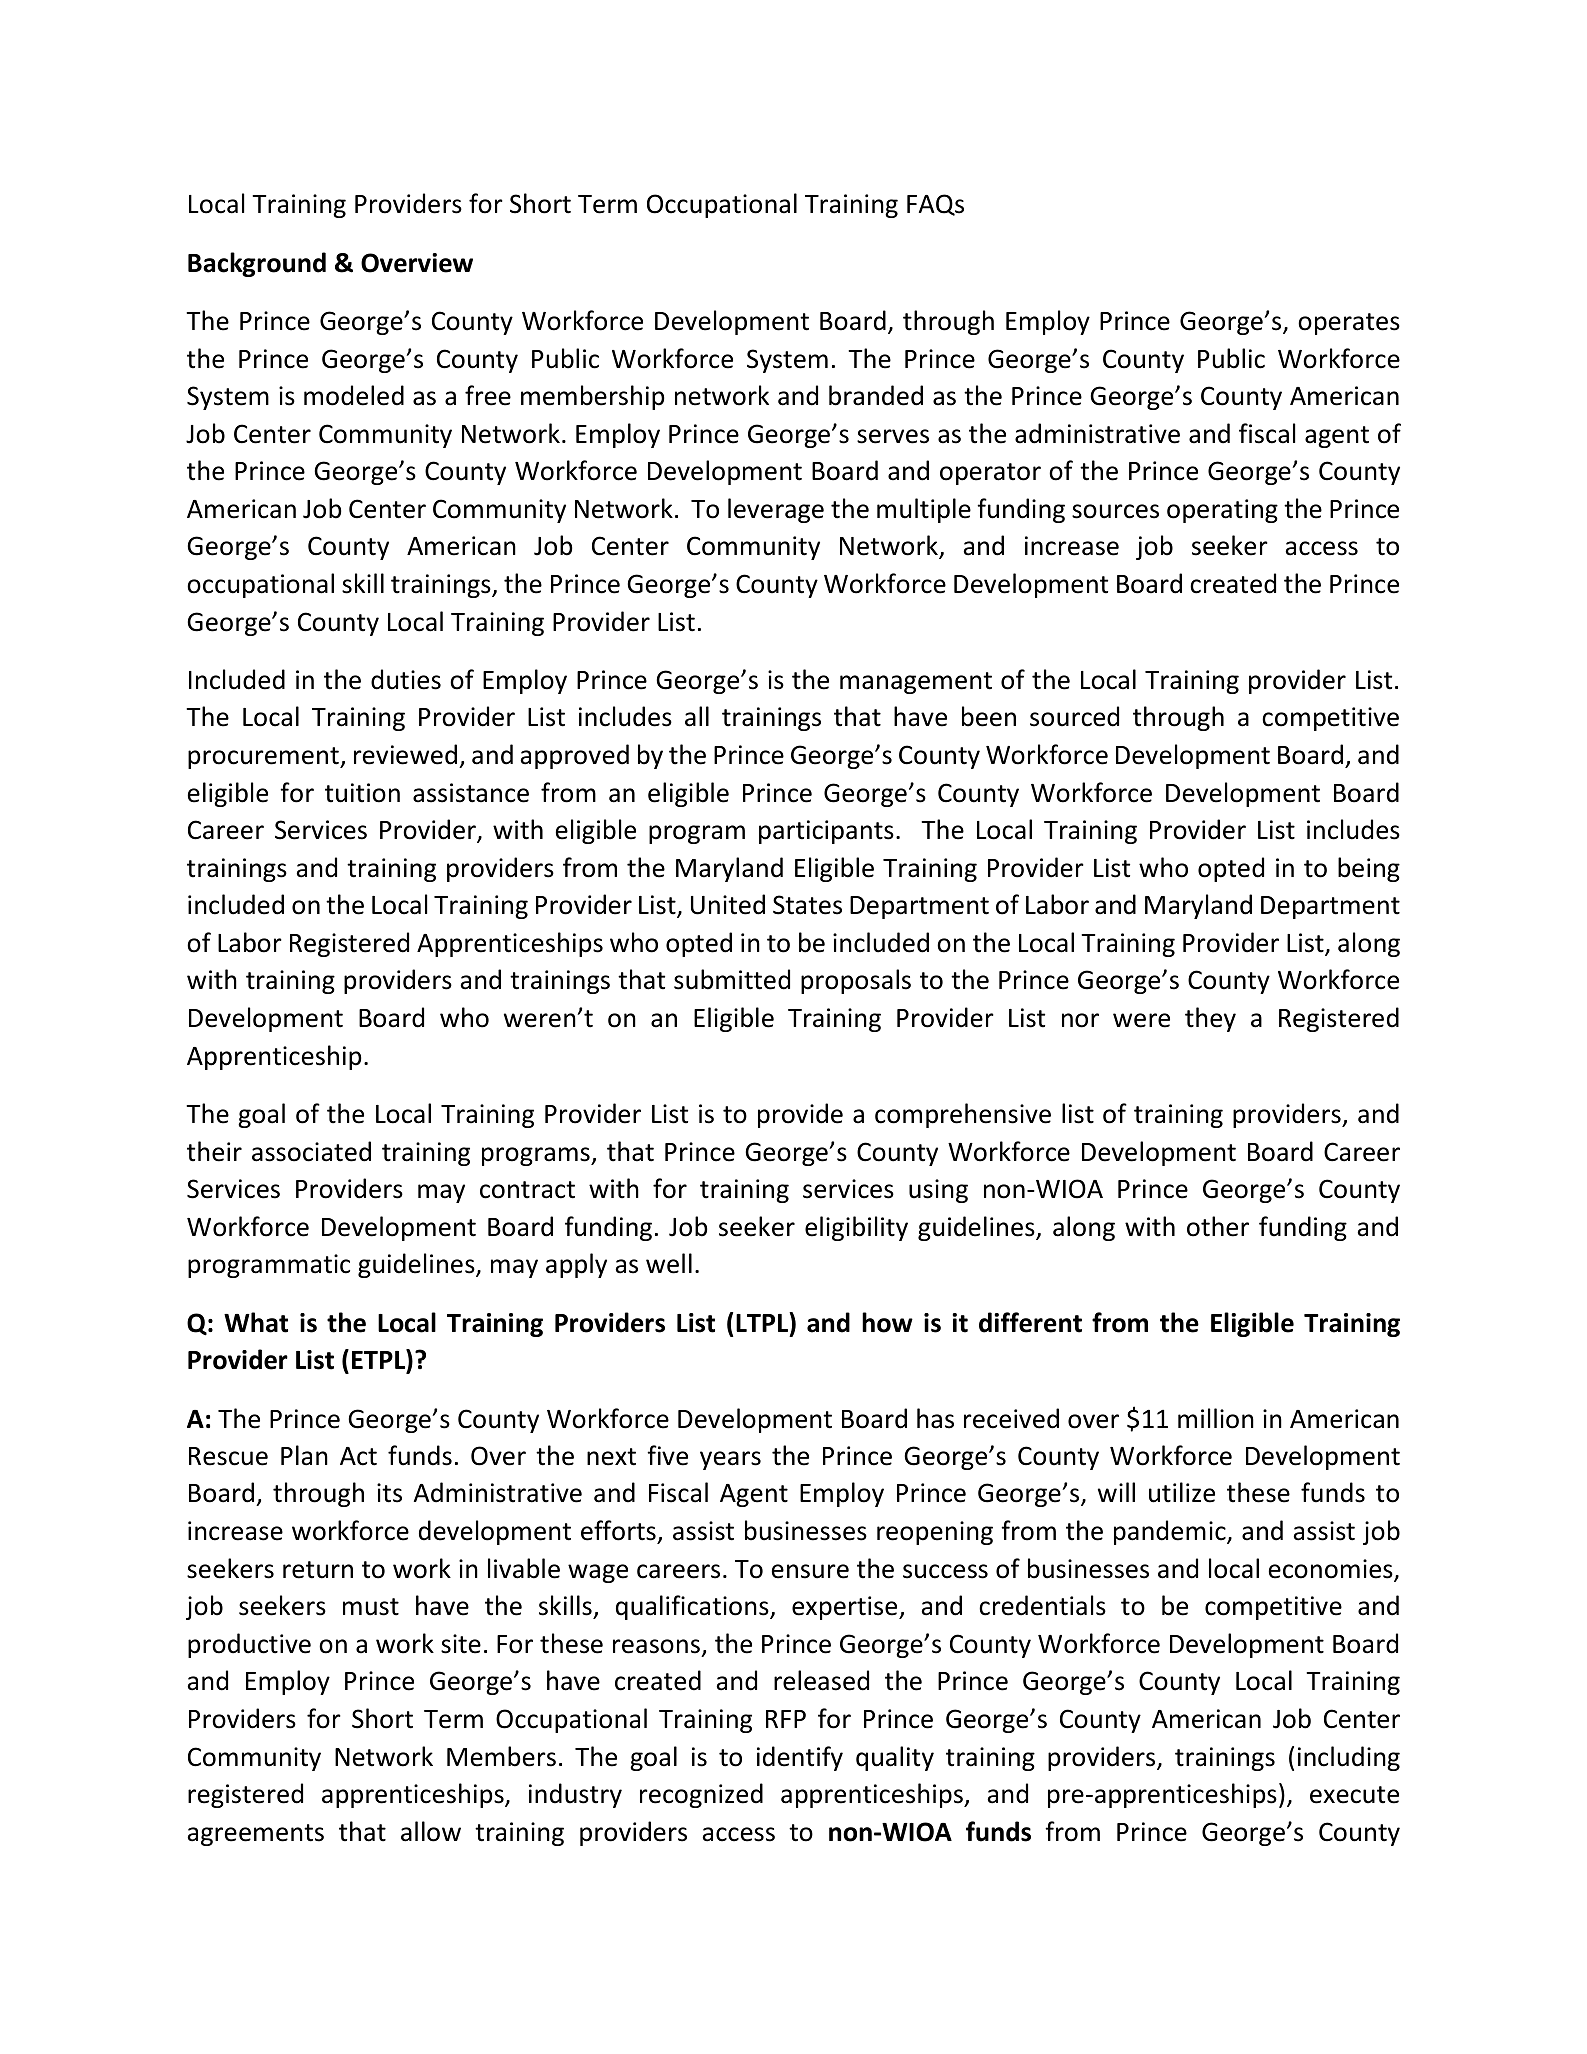 This screenshot has width=1587, height=2054. I want to click on allow, so click(431, 1831).
